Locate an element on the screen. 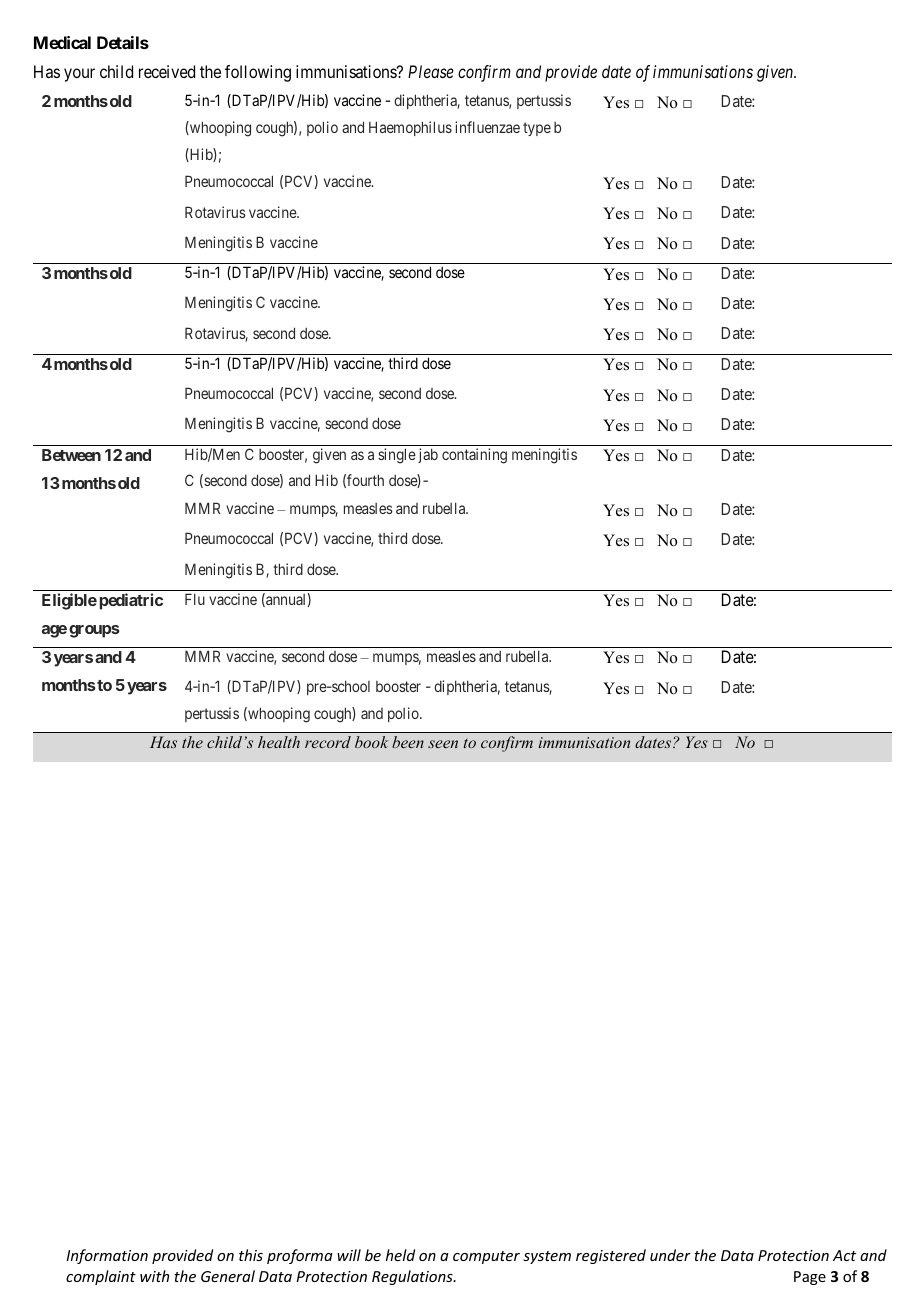 Image resolution: width=924 pixels, height=1308 pixels. held is located at coordinates (400, 1255).
